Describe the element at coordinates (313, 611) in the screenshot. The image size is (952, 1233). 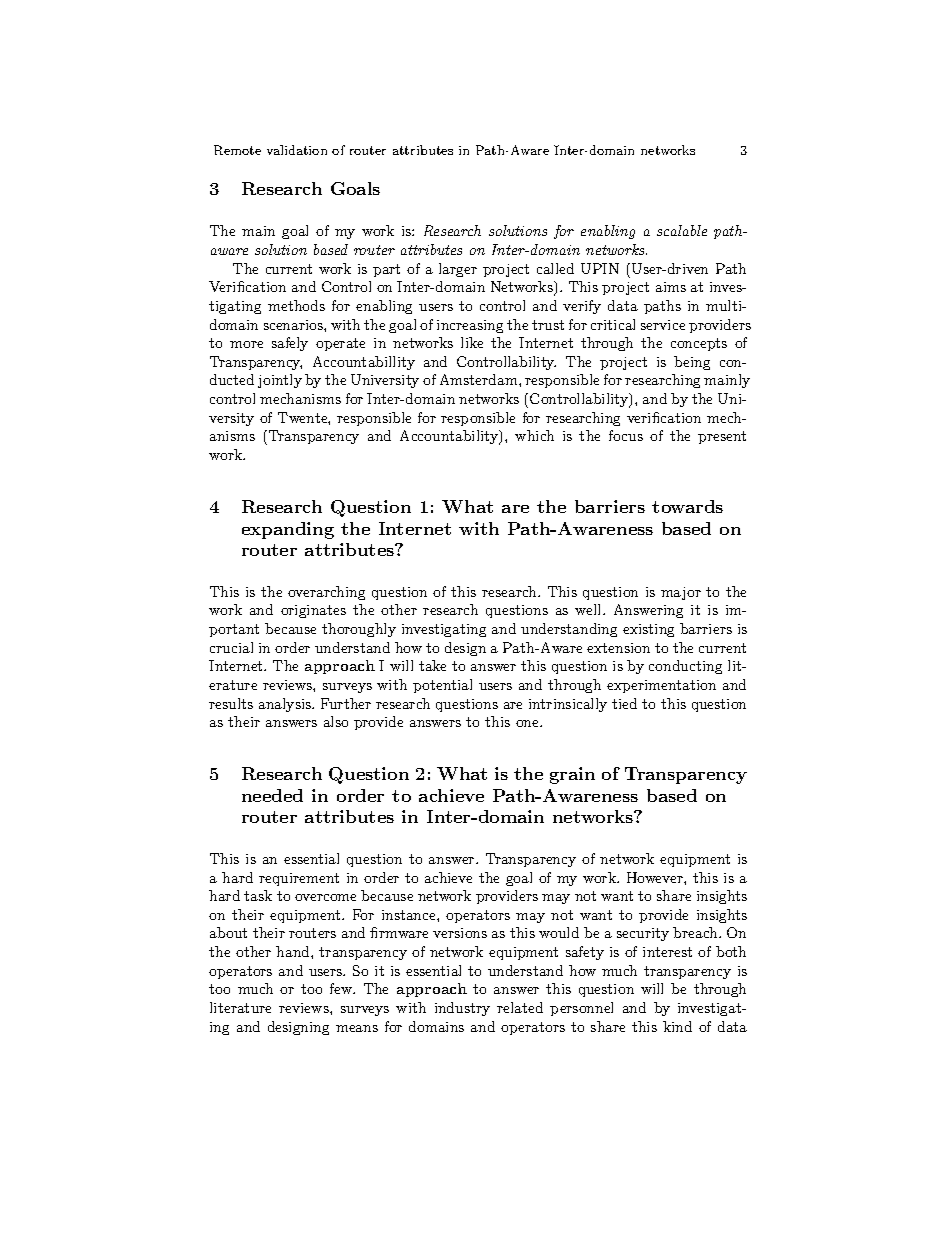
I see `originates` at that location.
